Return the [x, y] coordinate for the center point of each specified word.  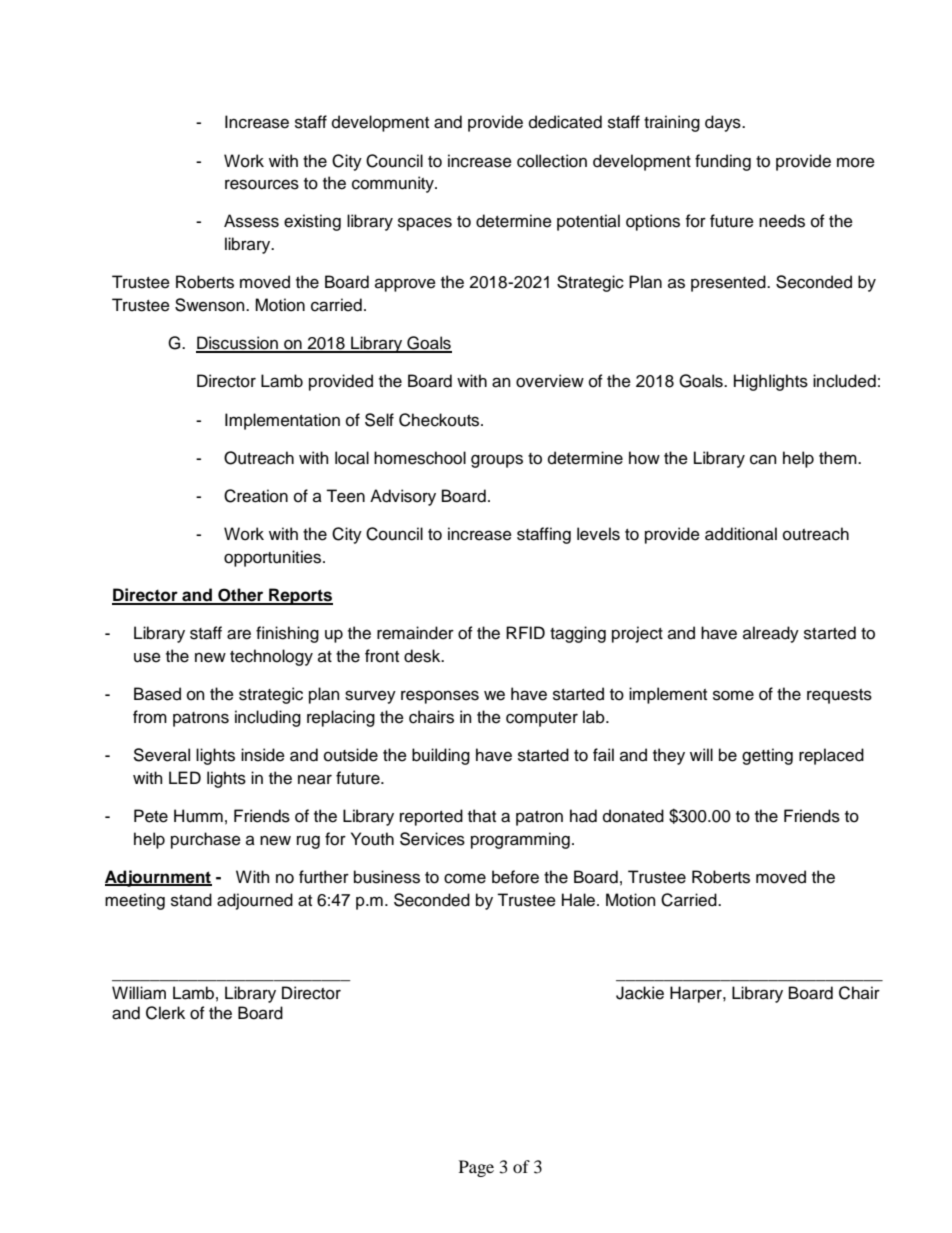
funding [723, 162]
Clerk [165, 1013]
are [239, 634]
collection [552, 161]
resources [262, 184]
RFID [525, 632]
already [771, 634]
